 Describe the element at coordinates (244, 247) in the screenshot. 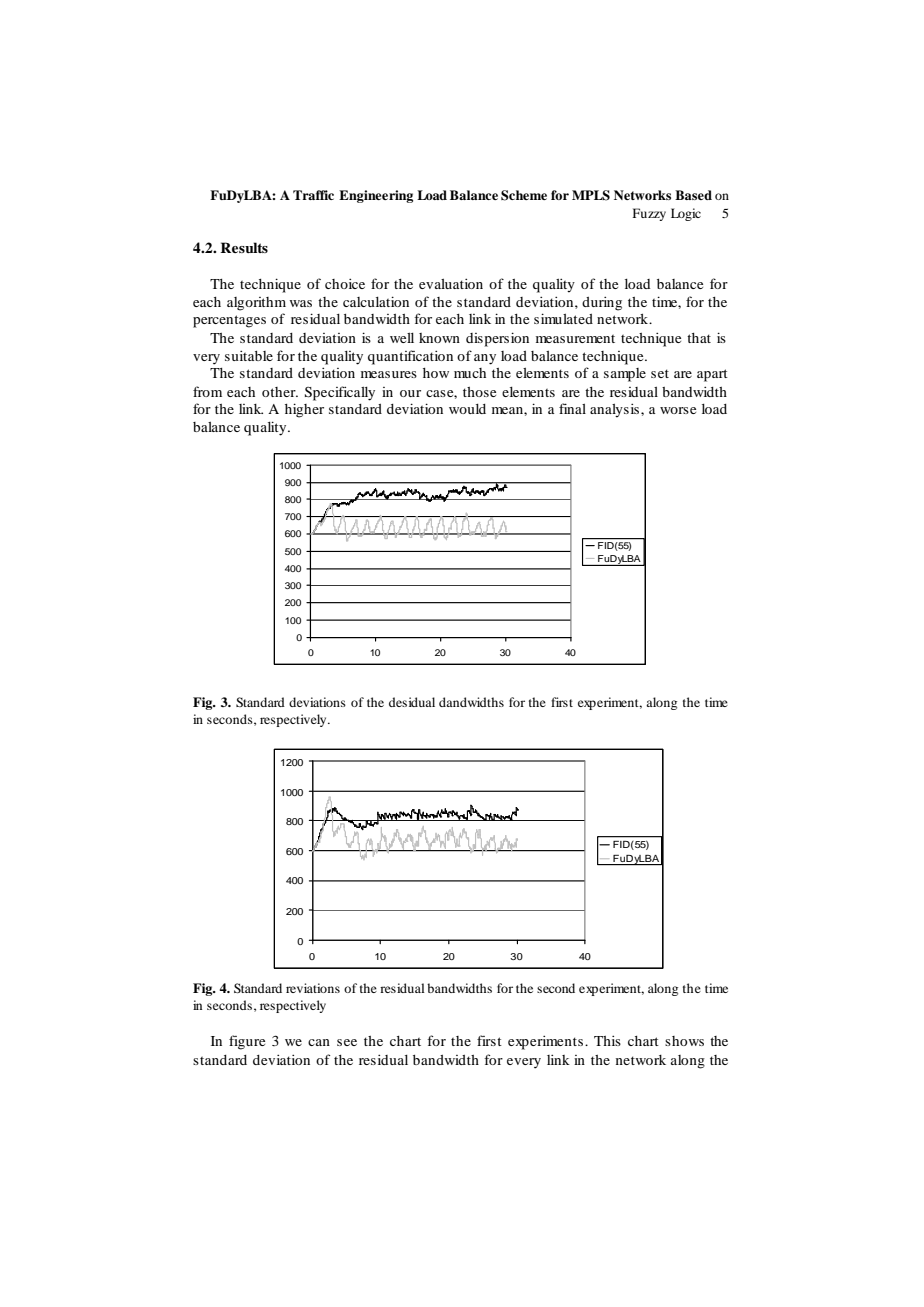

I see `Results` at that location.
